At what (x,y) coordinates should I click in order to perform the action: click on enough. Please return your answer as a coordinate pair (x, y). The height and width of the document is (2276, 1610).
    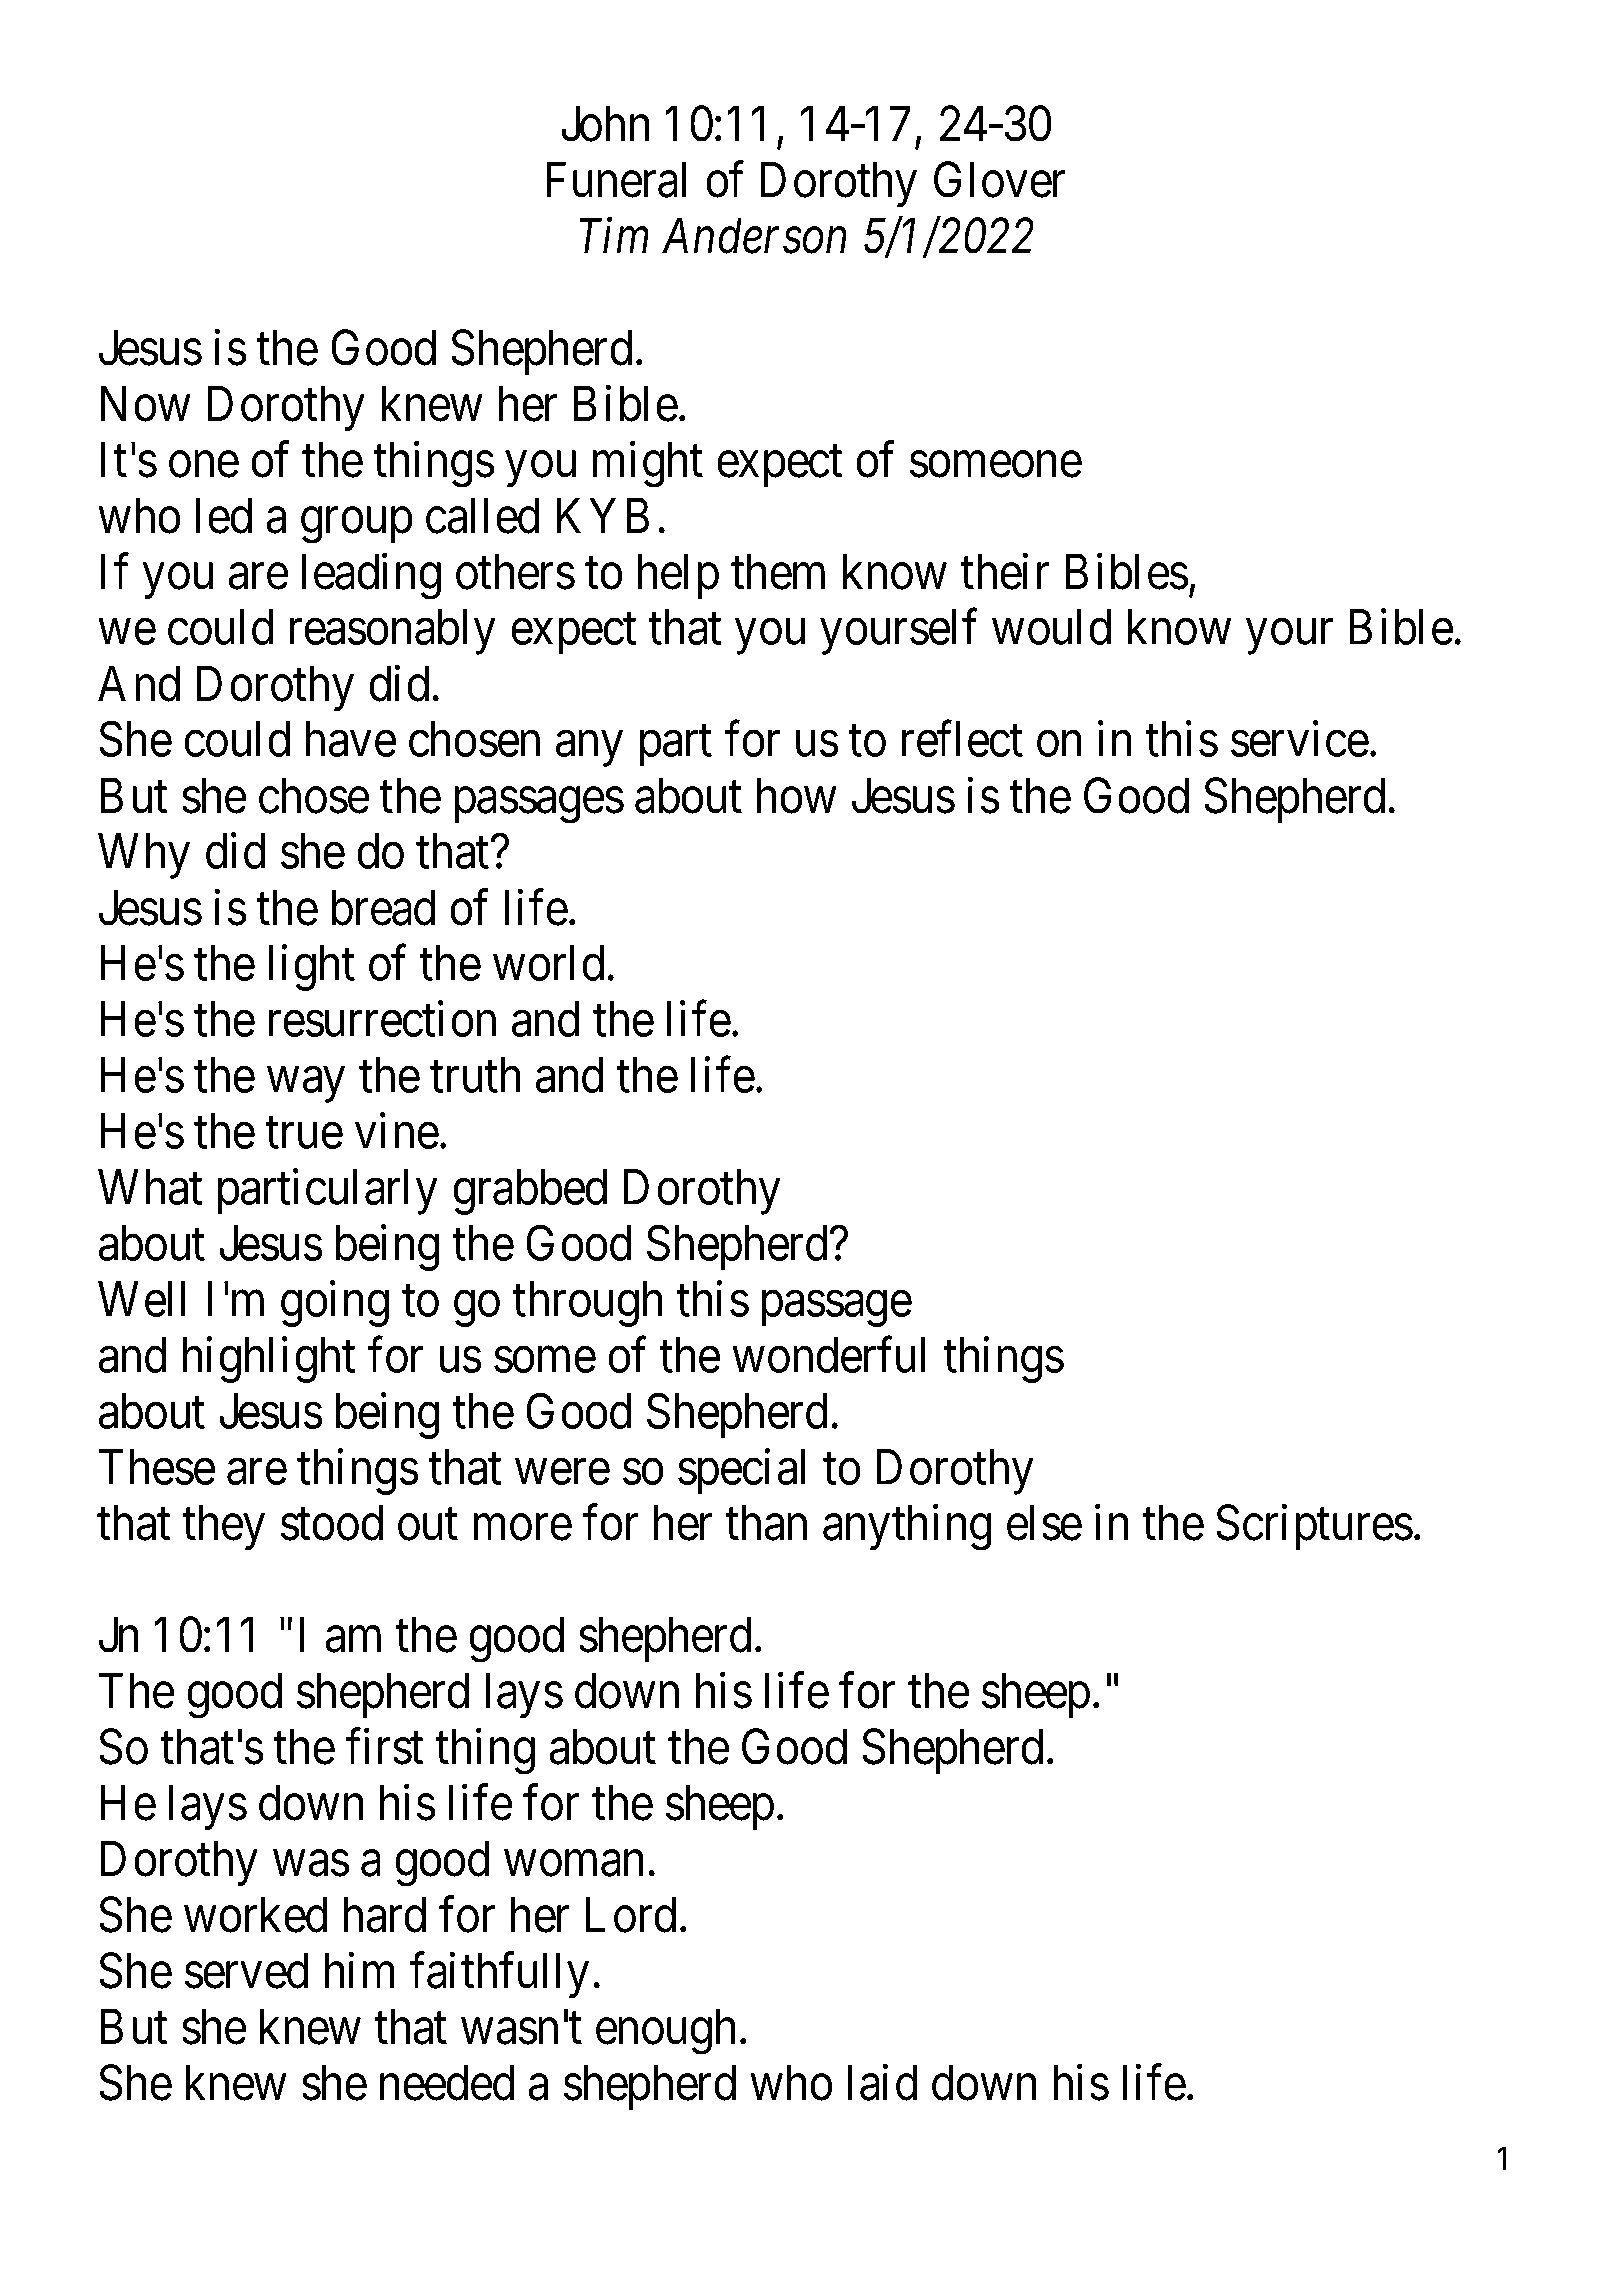
    Looking at the image, I should click on (666, 2032).
